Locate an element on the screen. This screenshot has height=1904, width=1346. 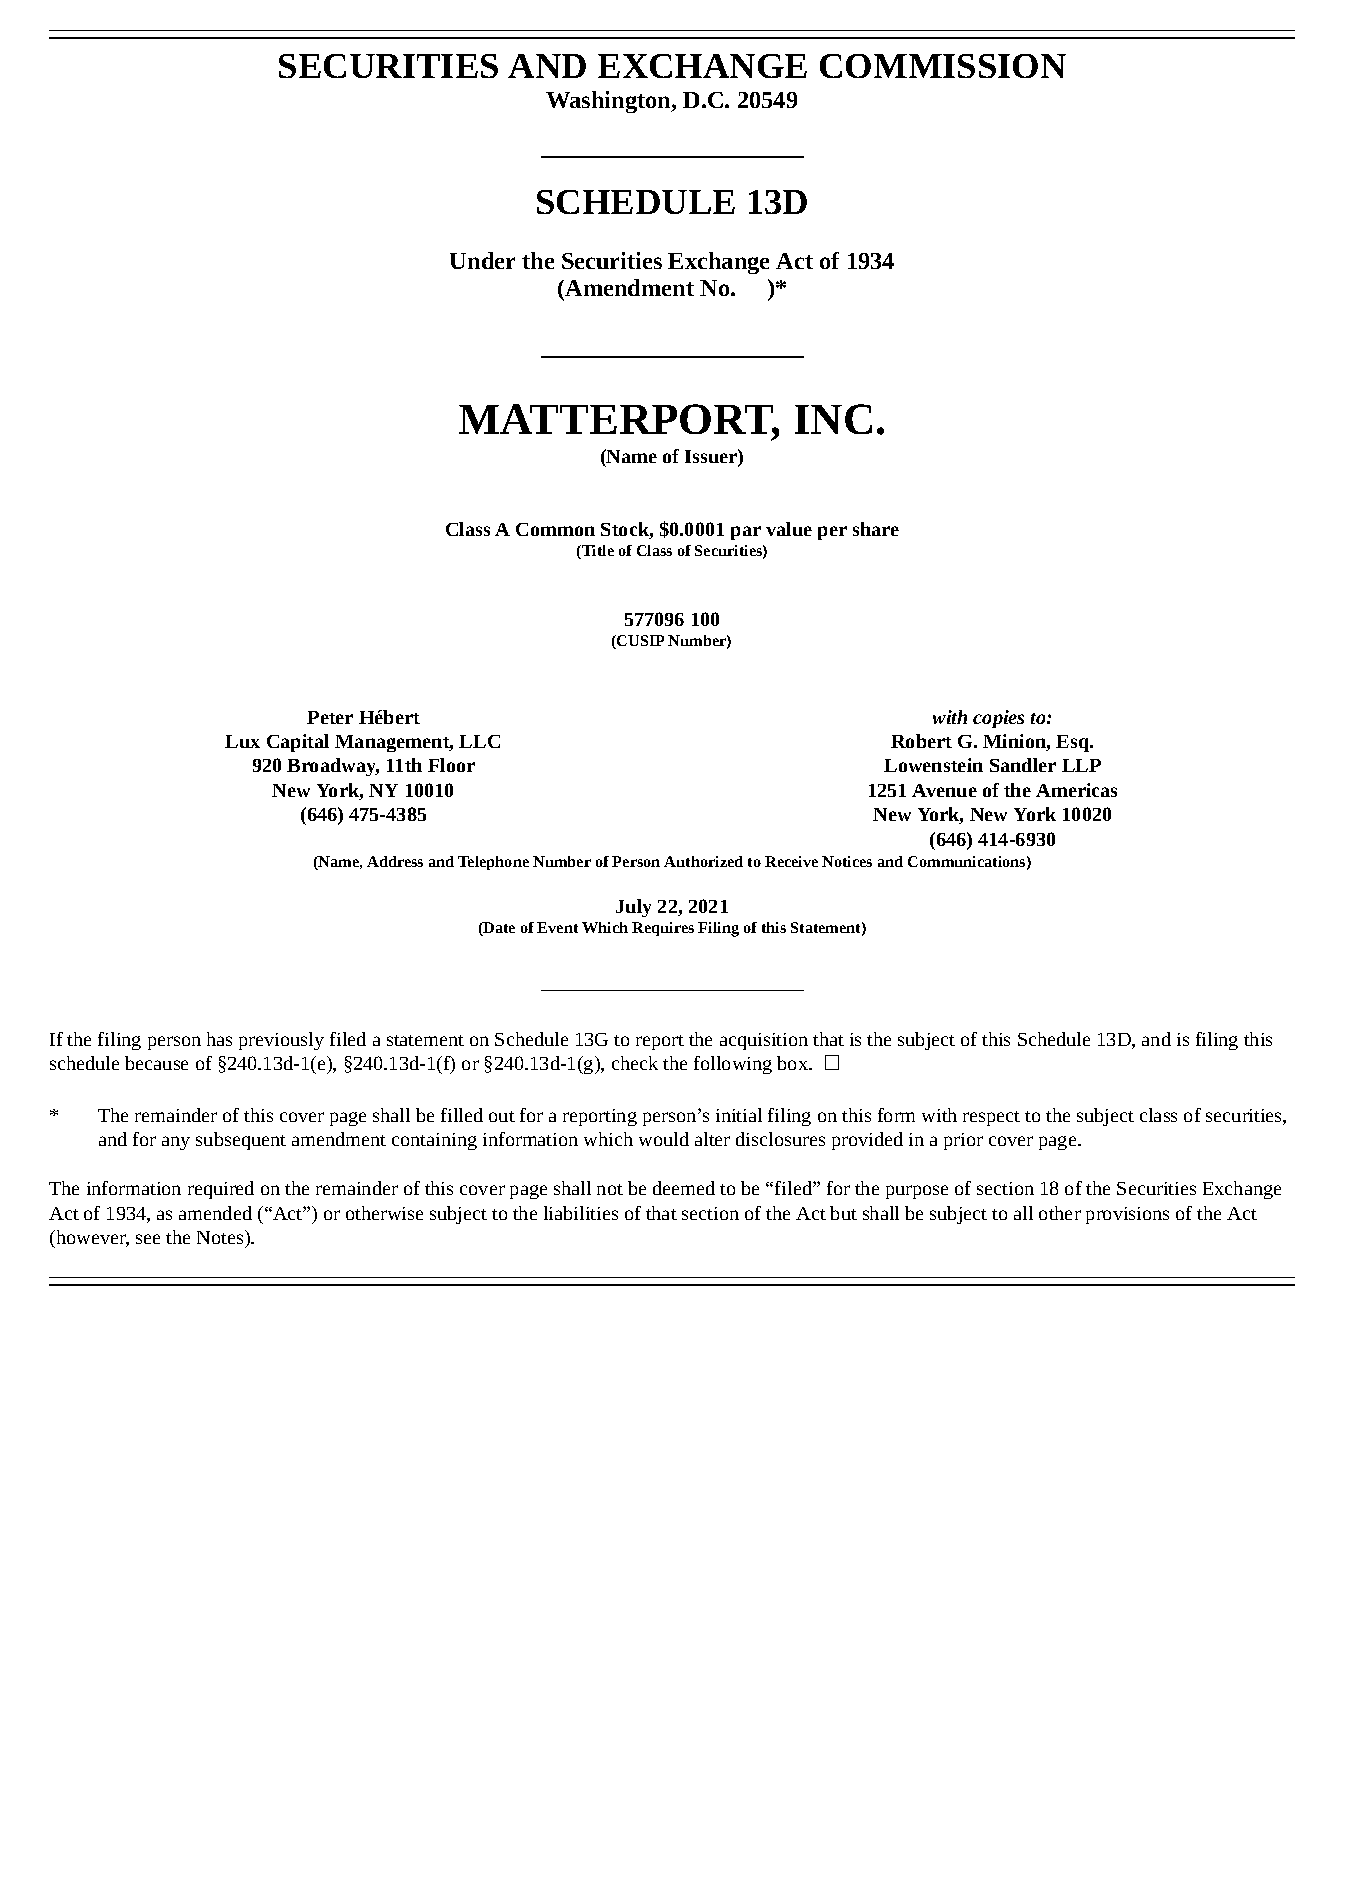
share is located at coordinates (876, 529).
